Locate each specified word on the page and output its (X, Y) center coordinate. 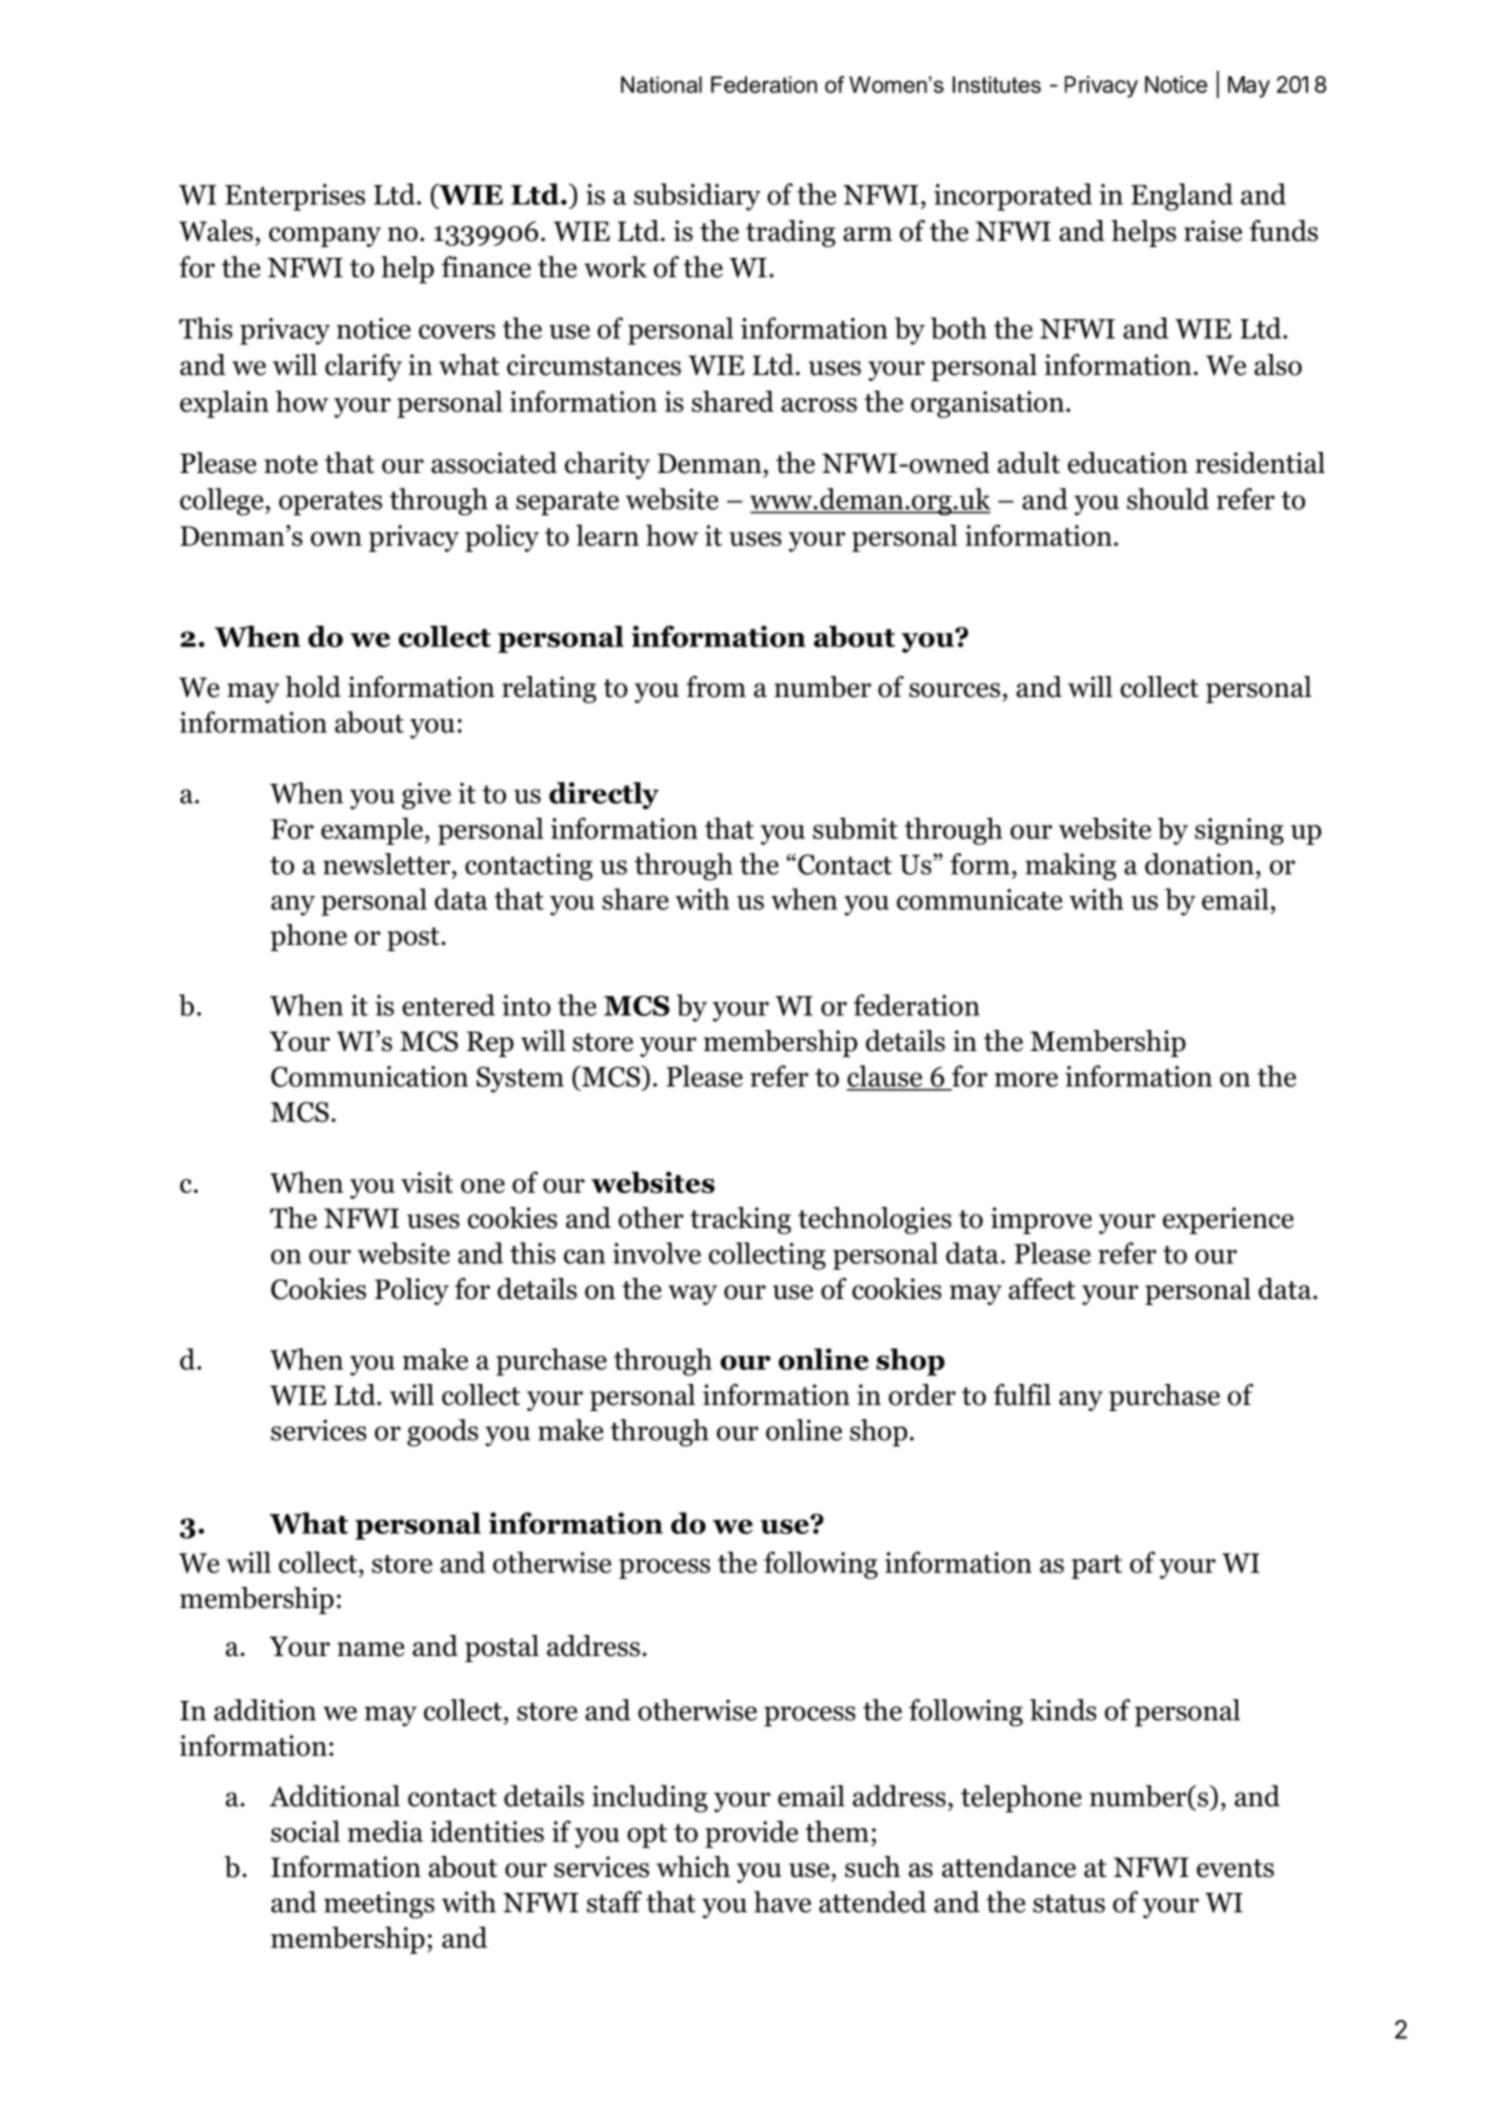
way (692, 1295)
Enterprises (295, 197)
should (1168, 499)
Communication (369, 1076)
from (716, 687)
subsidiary (697, 197)
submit (855, 828)
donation (1199, 864)
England (1182, 197)
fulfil (1022, 1395)
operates (330, 503)
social (305, 1831)
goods (442, 1433)
